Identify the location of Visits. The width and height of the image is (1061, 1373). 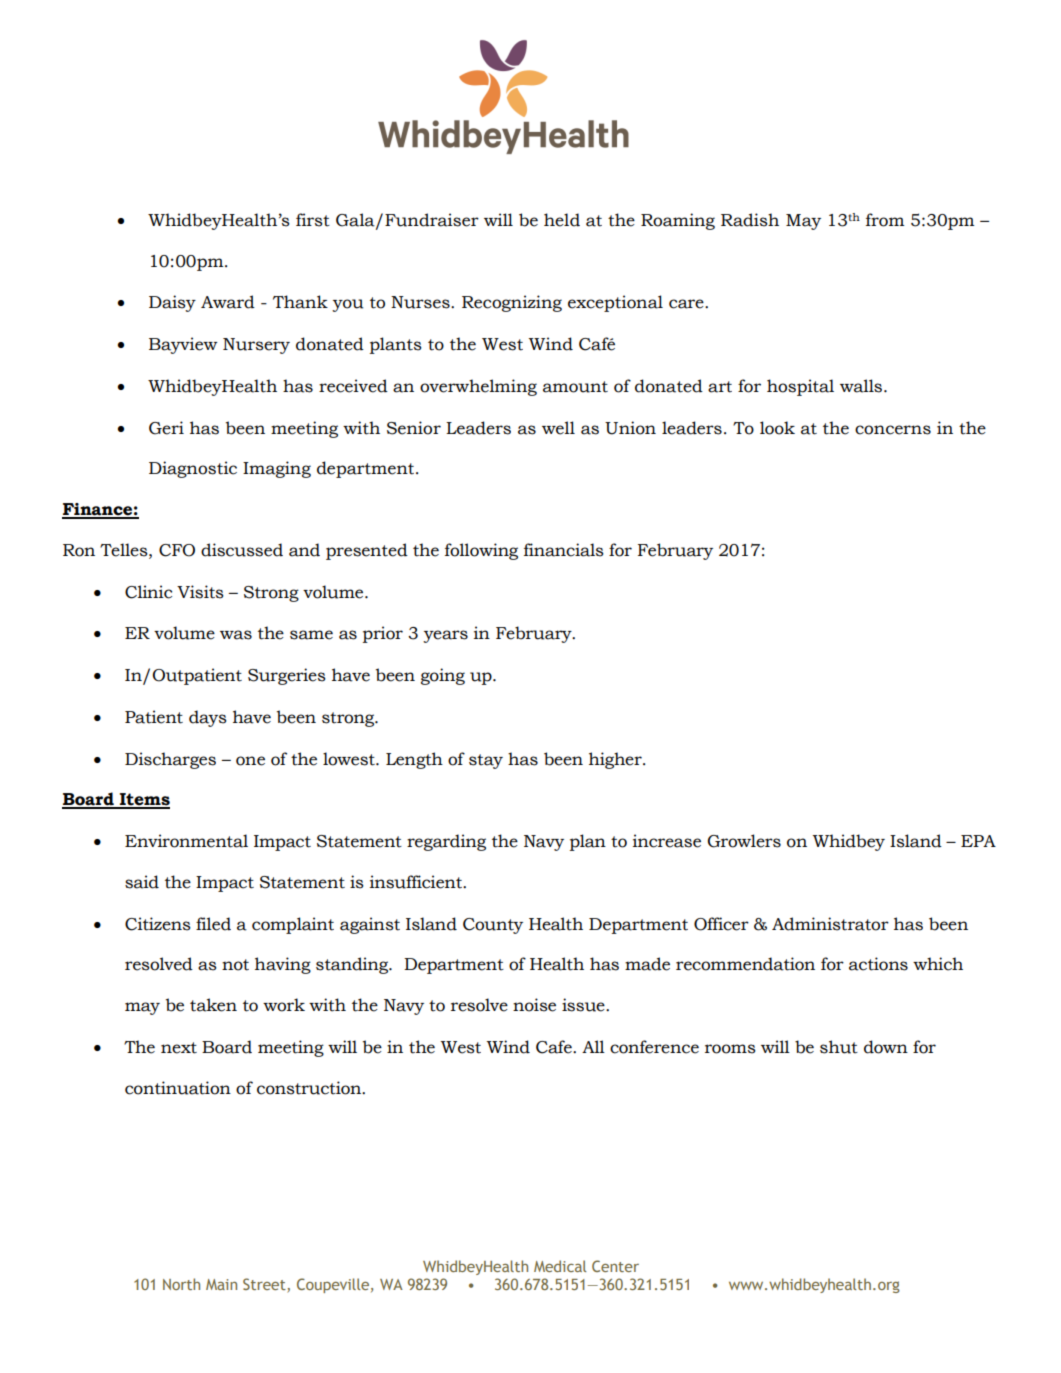
(200, 592).
